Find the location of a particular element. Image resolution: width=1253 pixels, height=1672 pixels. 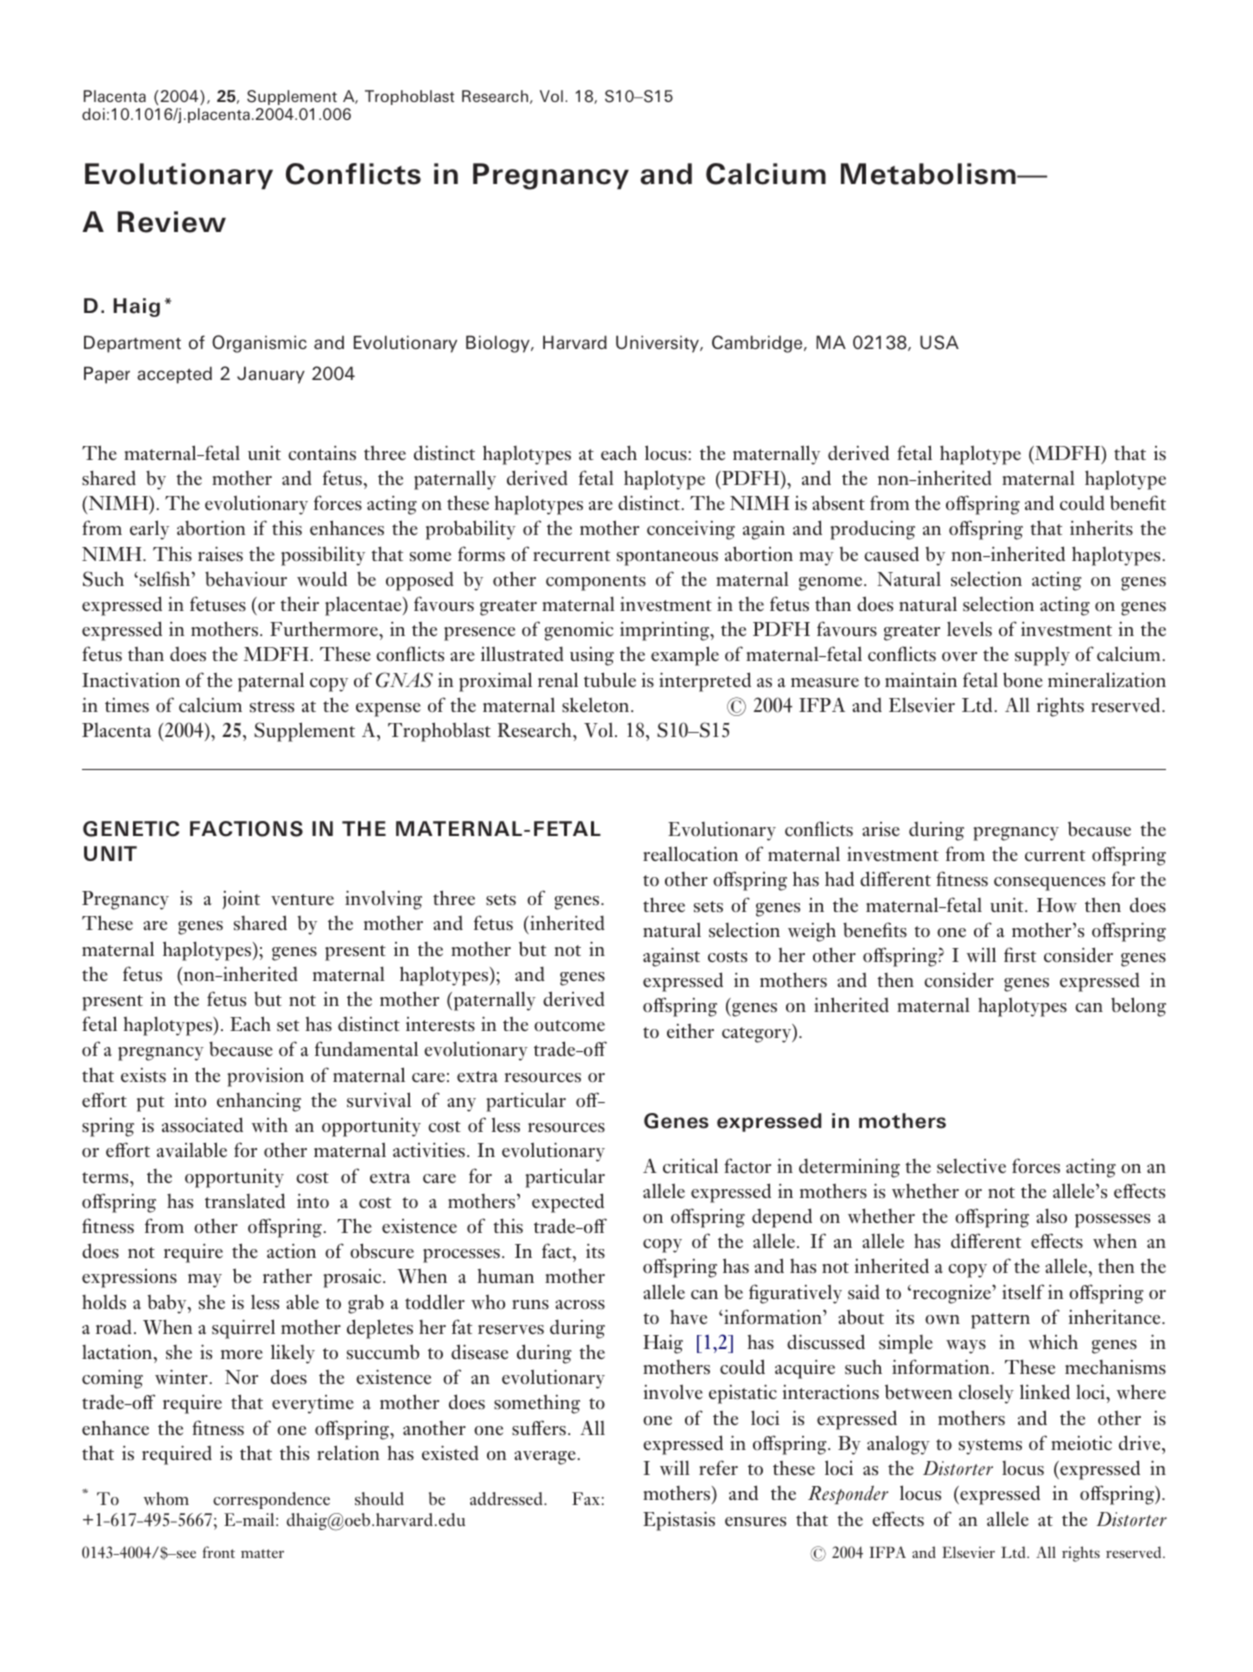

joint is located at coordinates (241, 899).
